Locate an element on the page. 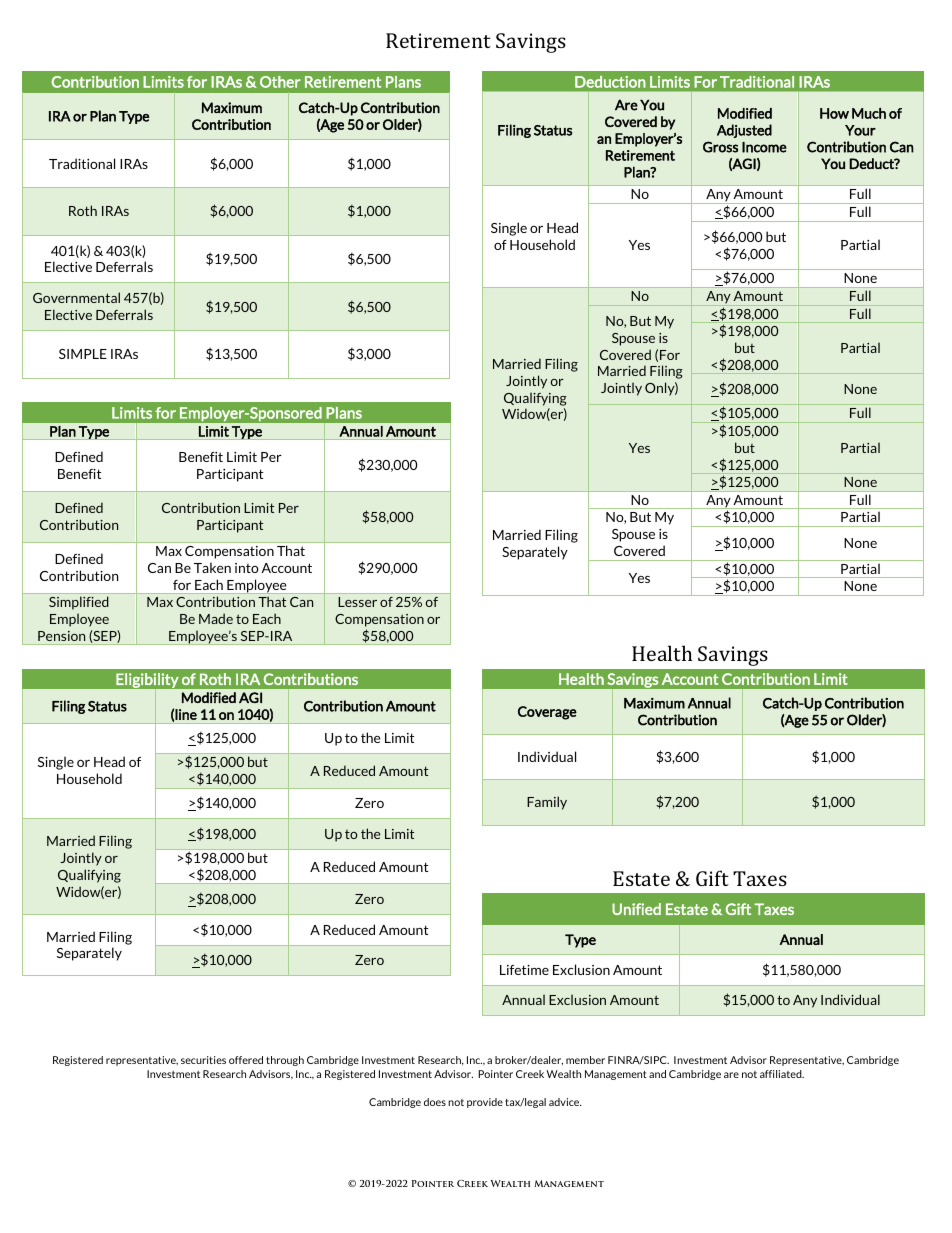 This document has width=952, height=1233. securities is located at coordinates (203, 1060).
